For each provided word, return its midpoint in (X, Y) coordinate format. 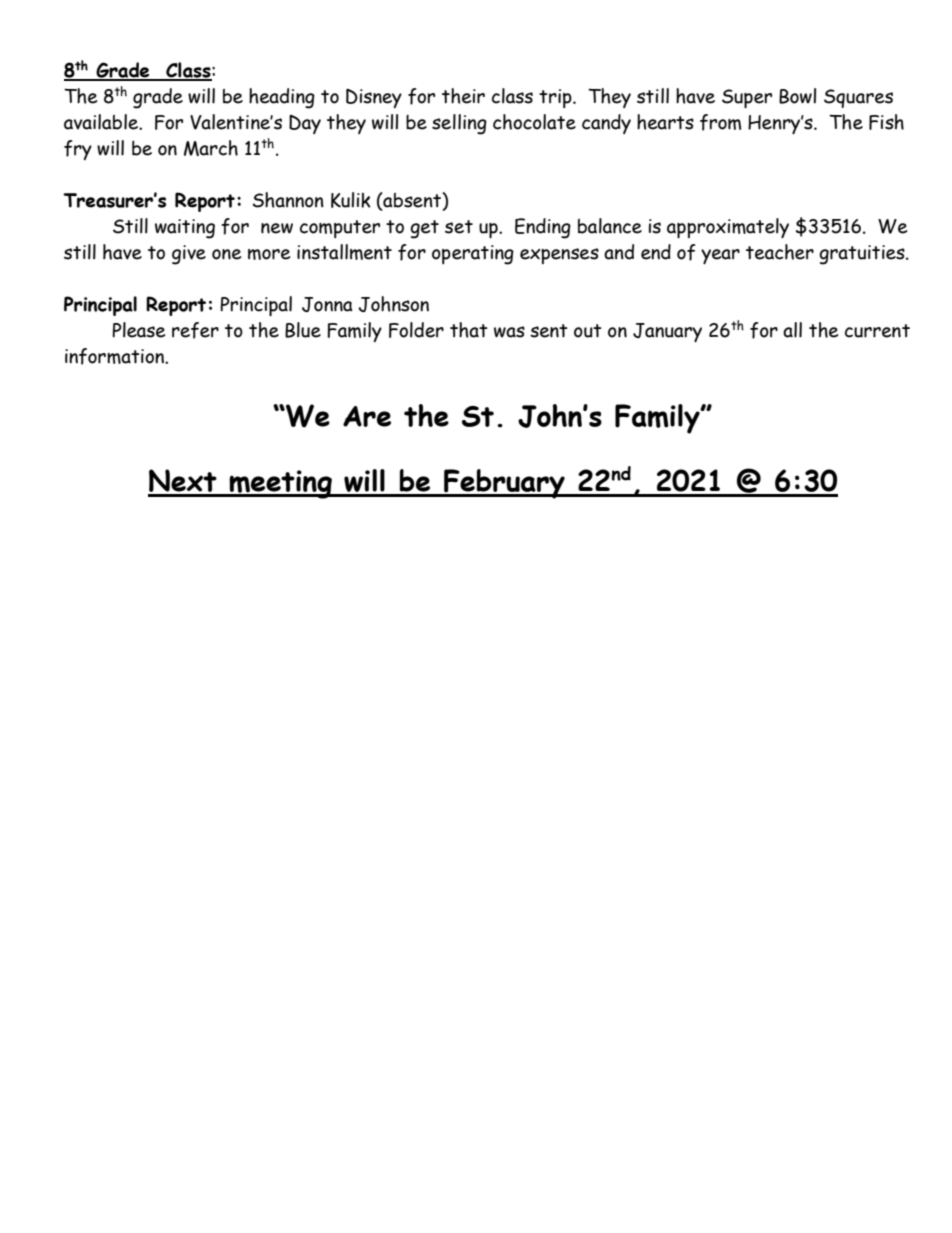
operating (473, 255)
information (115, 356)
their (463, 96)
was (509, 332)
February (504, 484)
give (189, 255)
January (667, 332)
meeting (280, 484)
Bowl (797, 96)
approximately (728, 228)
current (877, 331)
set (459, 227)
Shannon (288, 200)
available (102, 122)
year (720, 256)
